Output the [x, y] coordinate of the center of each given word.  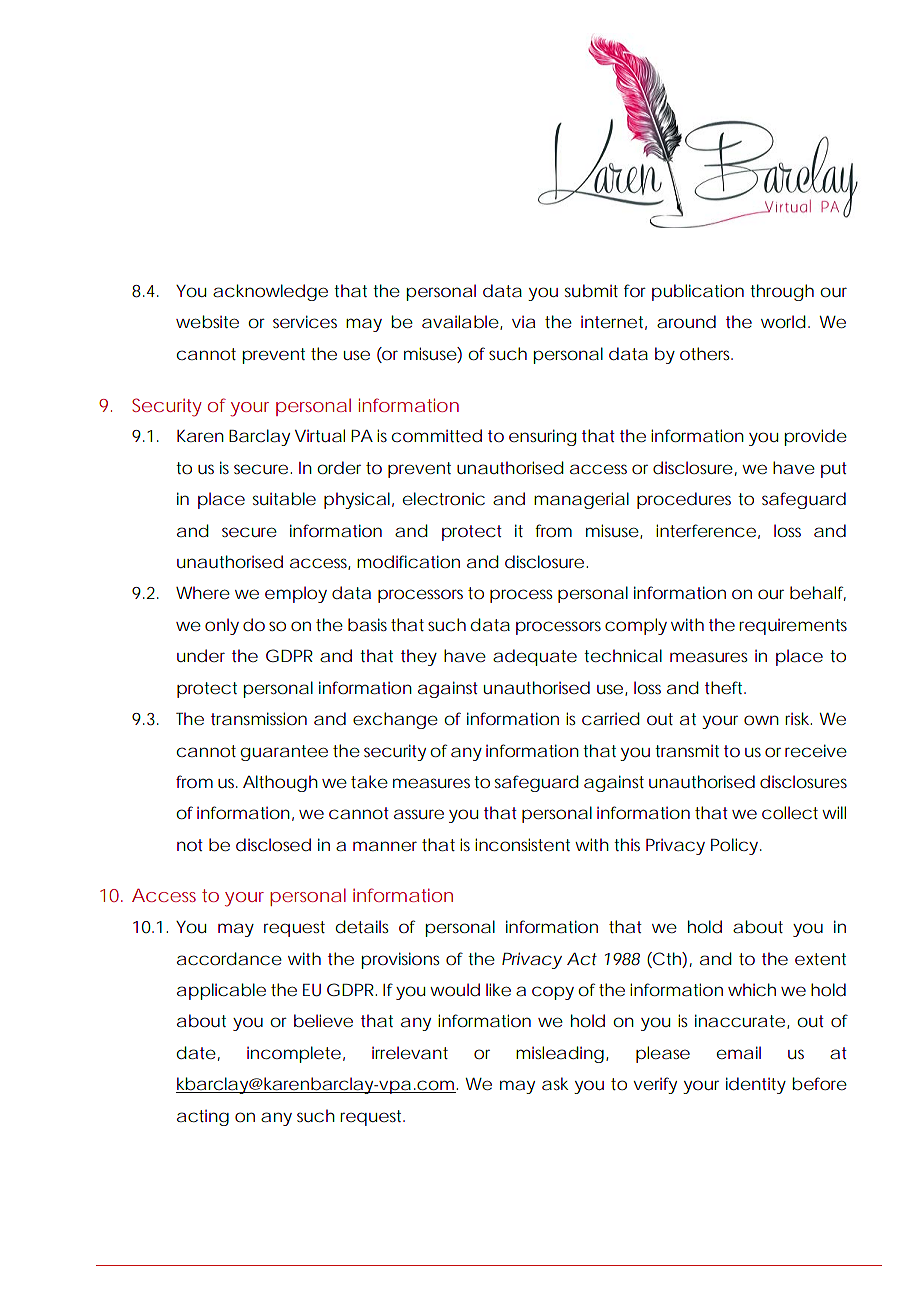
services [305, 321]
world [783, 321]
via [523, 322]
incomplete [294, 1054]
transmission [259, 718]
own [761, 720]
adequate [535, 657]
